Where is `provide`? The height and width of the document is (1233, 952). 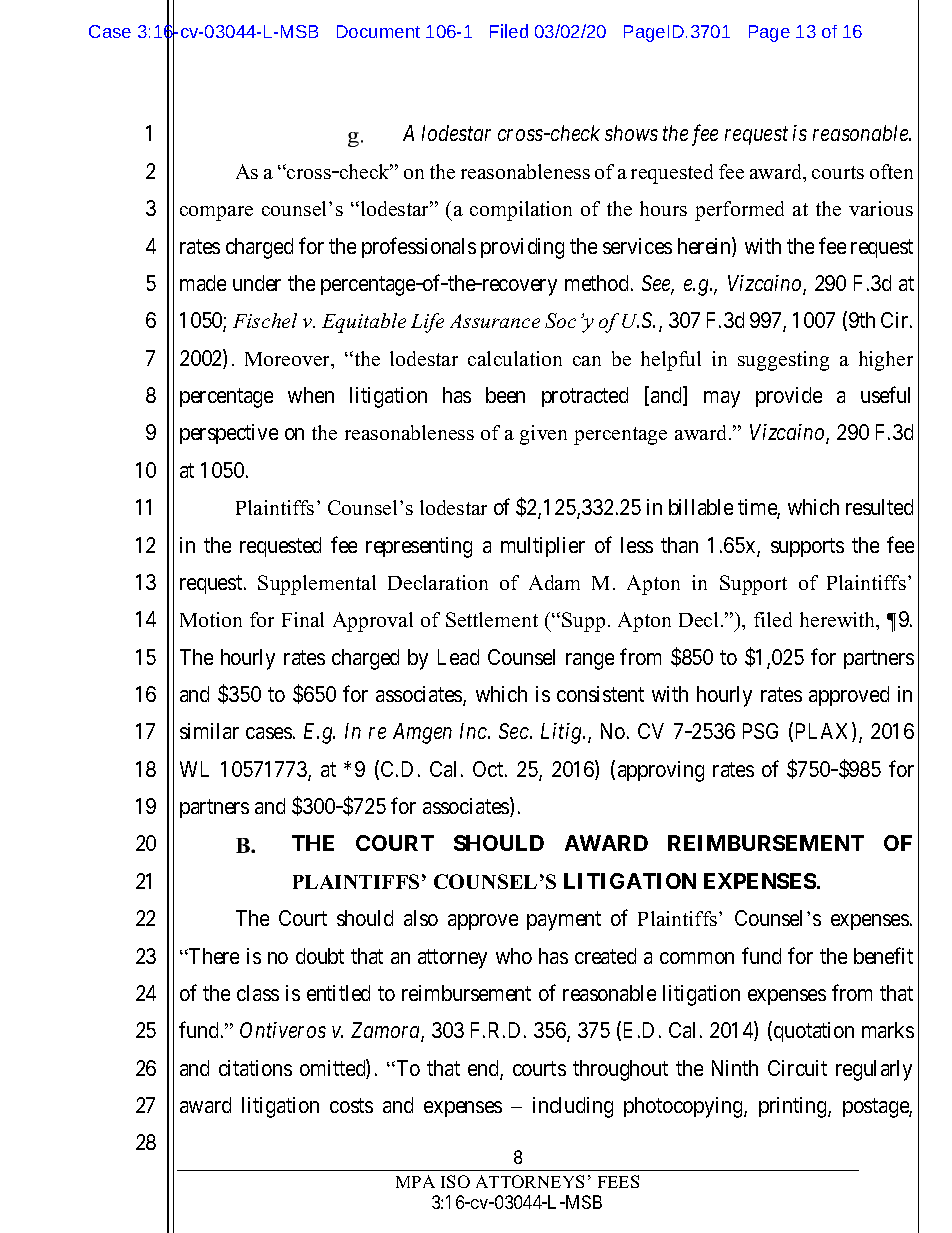 provide is located at coordinates (789, 397).
